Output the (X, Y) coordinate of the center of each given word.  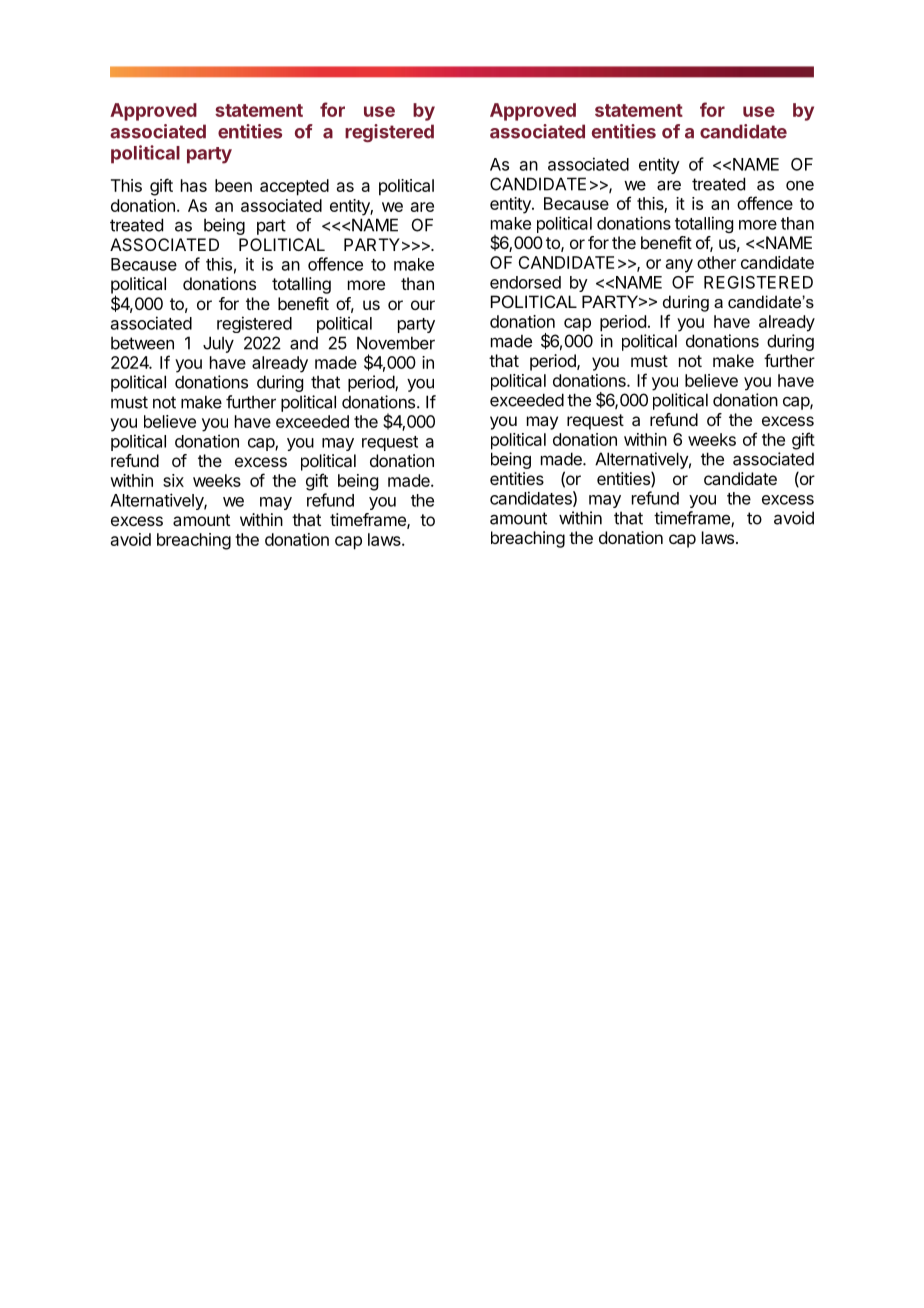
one (800, 186)
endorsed (525, 282)
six (173, 480)
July (218, 344)
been (233, 185)
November (396, 343)
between (142, 343)
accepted (294, 187)
